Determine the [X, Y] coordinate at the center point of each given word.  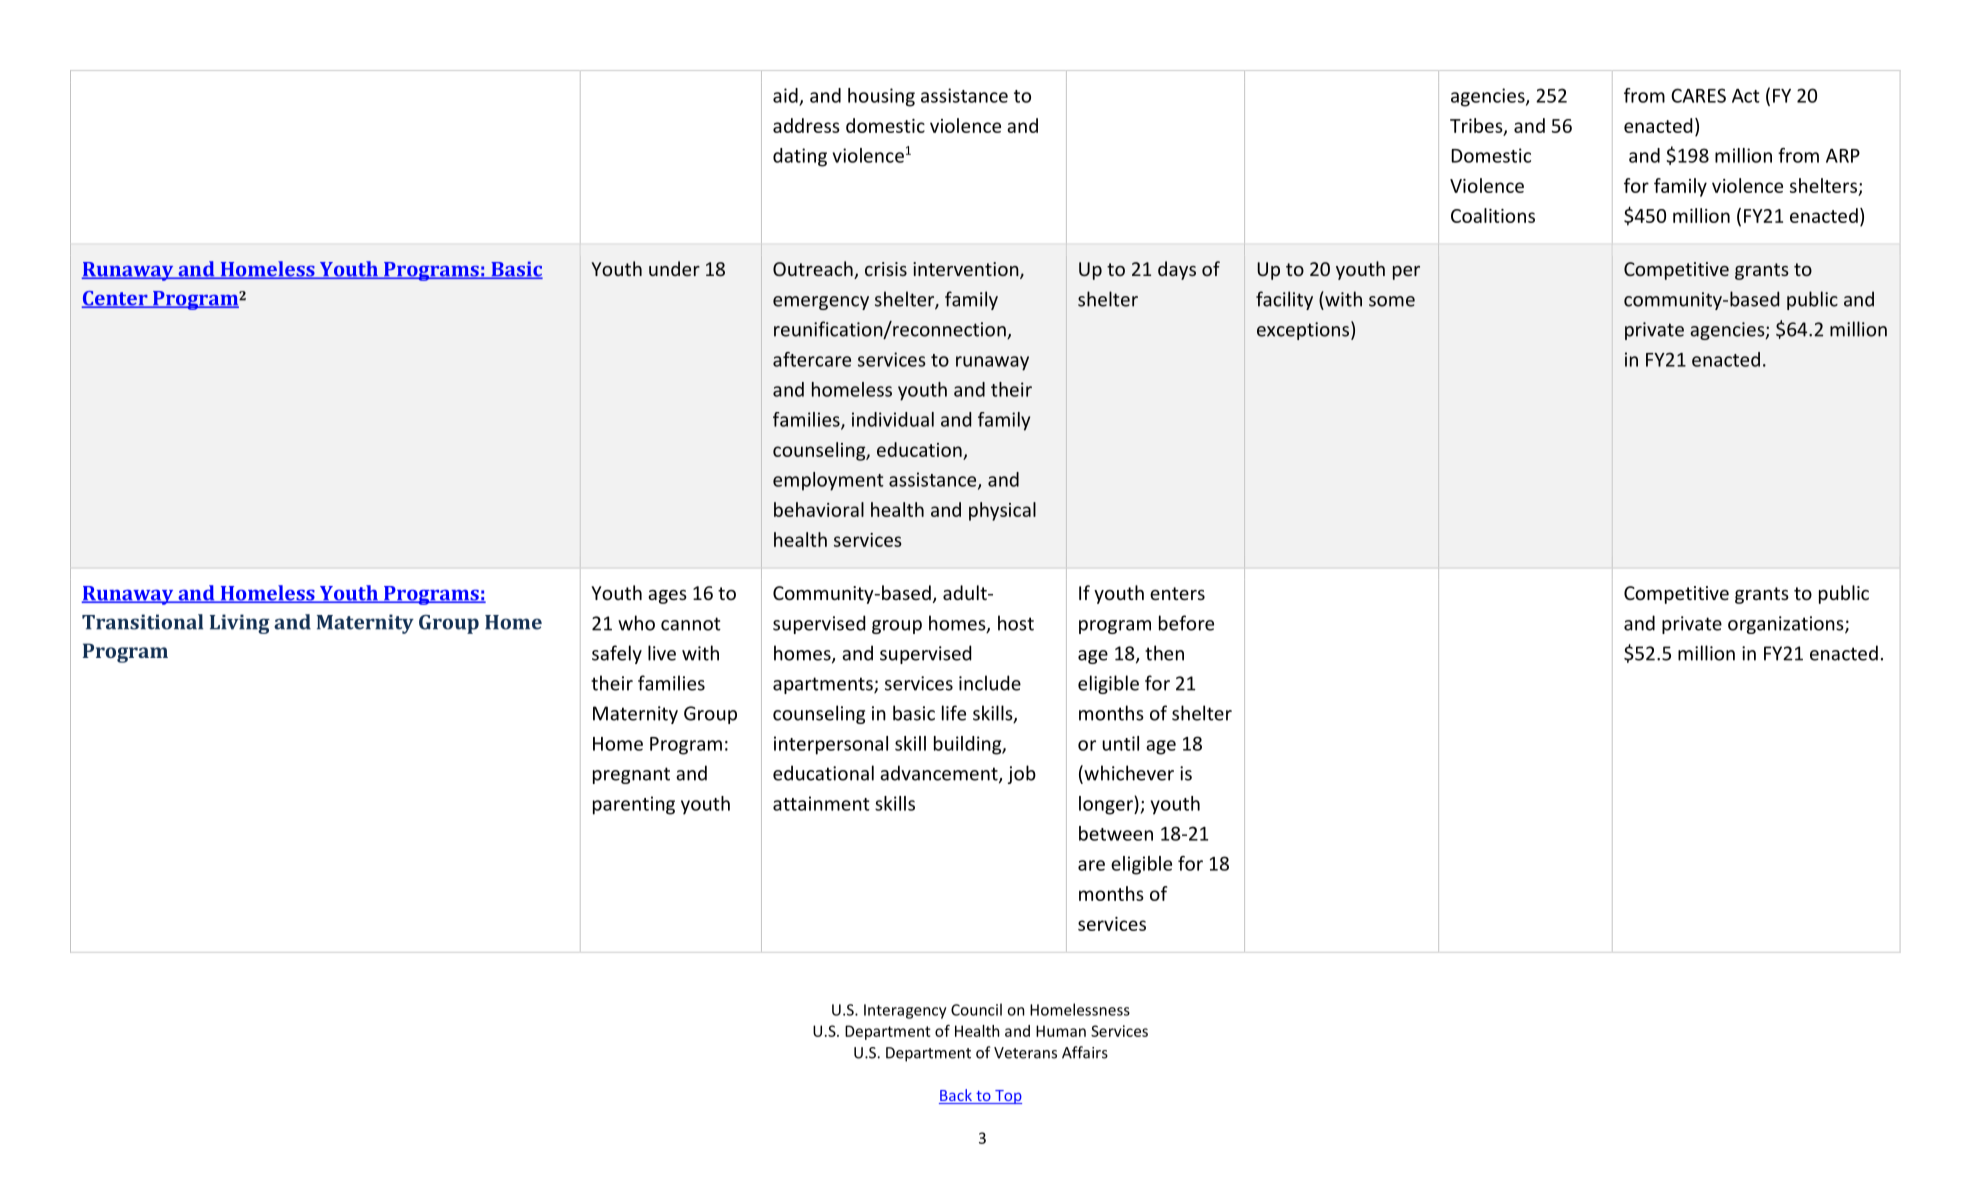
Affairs [1085, 1052]
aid [785, 95]
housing [881, 97]
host [1016, 623]
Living [240, 624]
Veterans [1025, 1053]
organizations [1787, 625]
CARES [1698, 95]
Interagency [905, 1011]
